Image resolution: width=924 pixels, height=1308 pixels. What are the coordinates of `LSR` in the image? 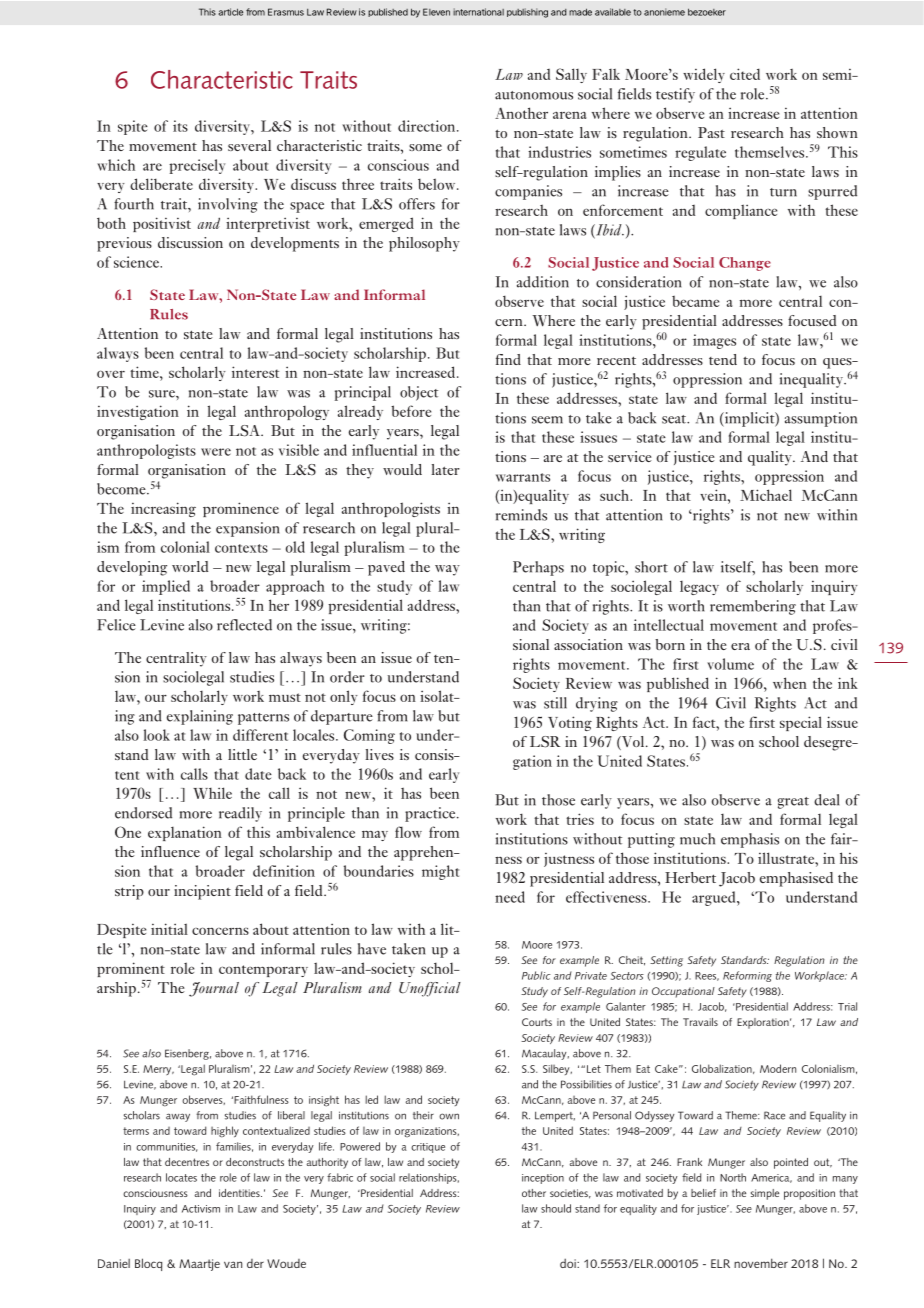 It's located at (545, 742).
